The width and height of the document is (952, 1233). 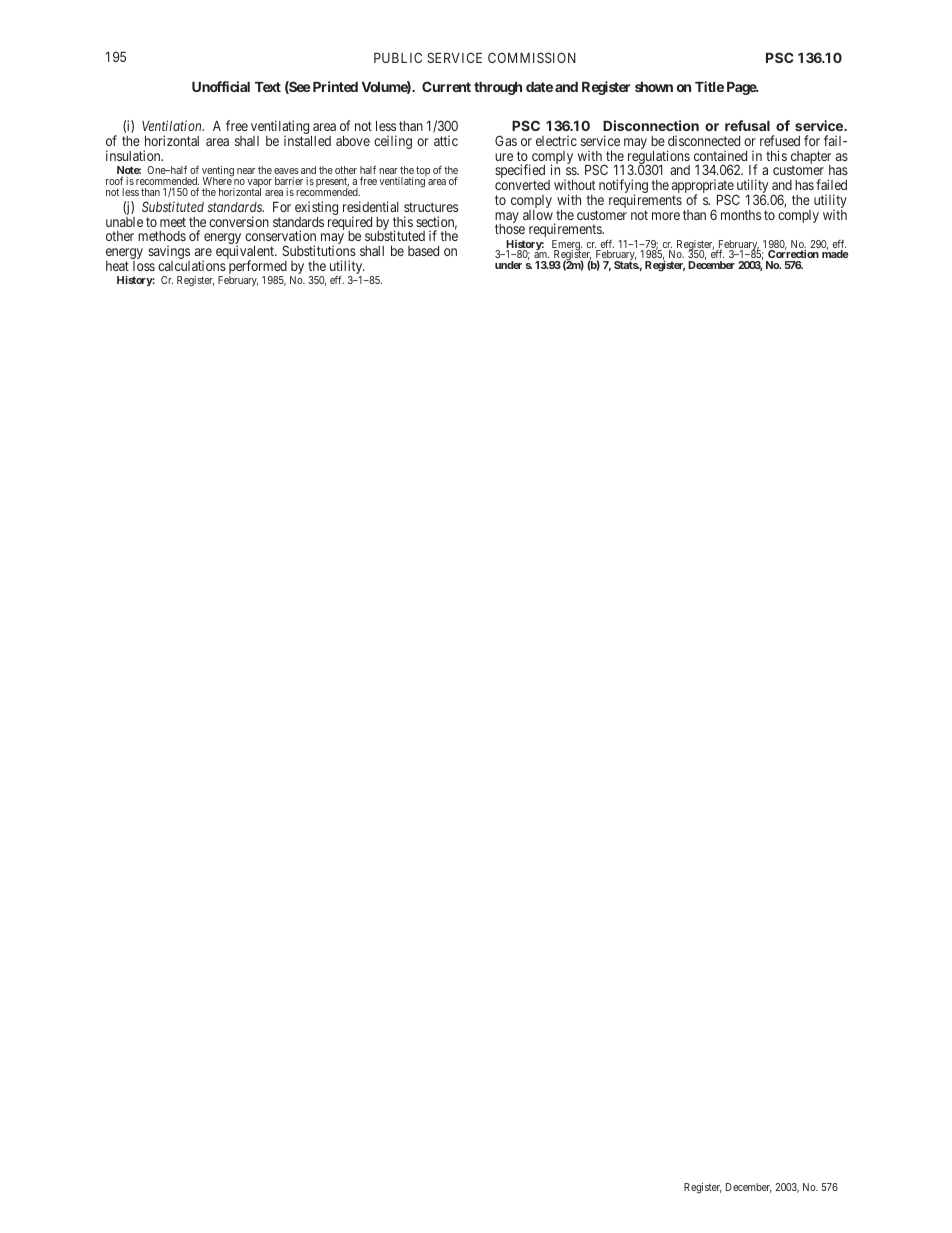 What do you see at coordinates (173, 125) in the document?
I see `Ventilation` at bounding box center [173, 125].
